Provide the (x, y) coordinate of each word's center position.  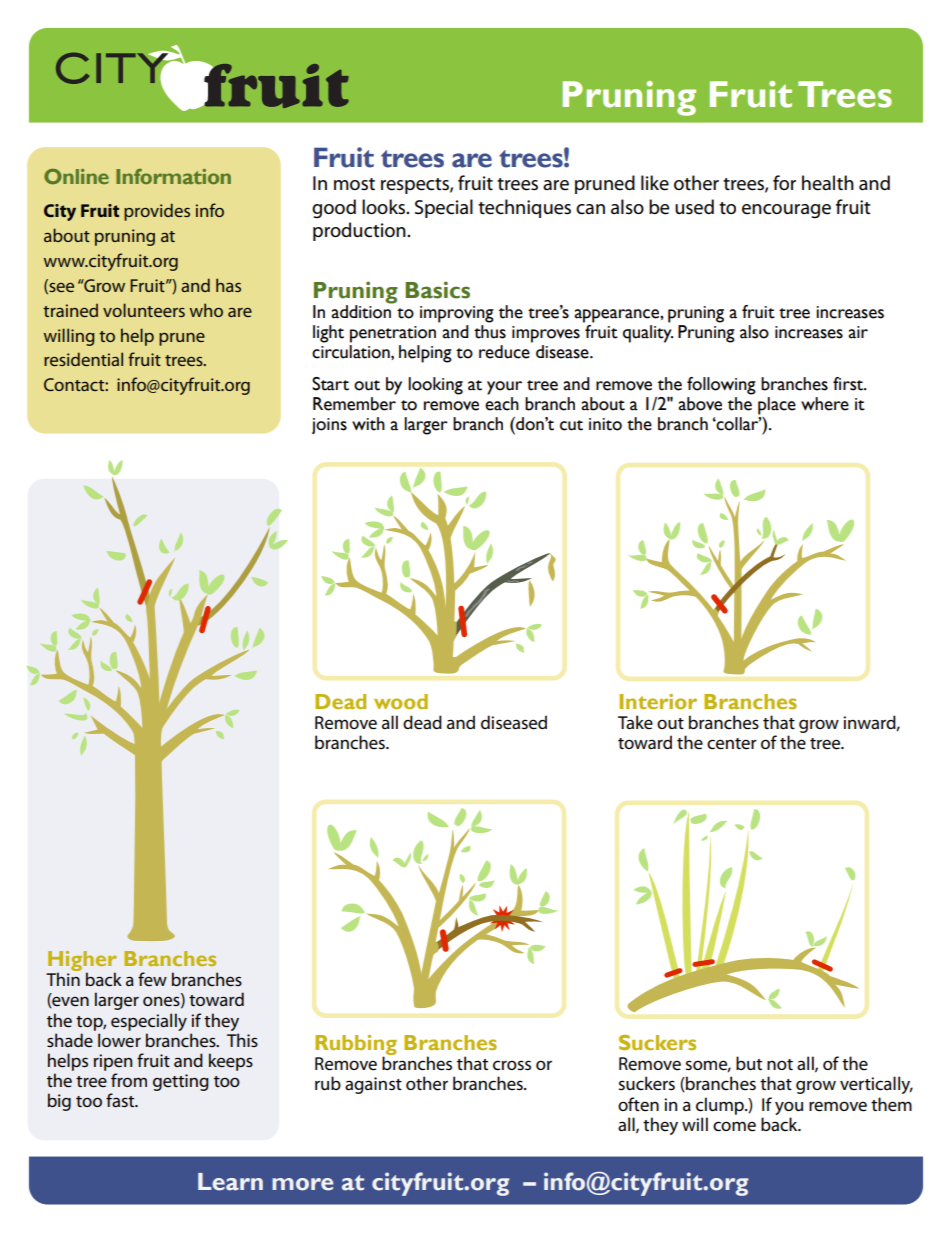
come (734, 1126)
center (732, 744)
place (777, 406)
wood (401, 701)
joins (329, 426)
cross (512, 1065)
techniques (524, 208)
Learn (230, 1182)
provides (157, 212)
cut (571, 425)
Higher (82, 962)
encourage (786, 211)
